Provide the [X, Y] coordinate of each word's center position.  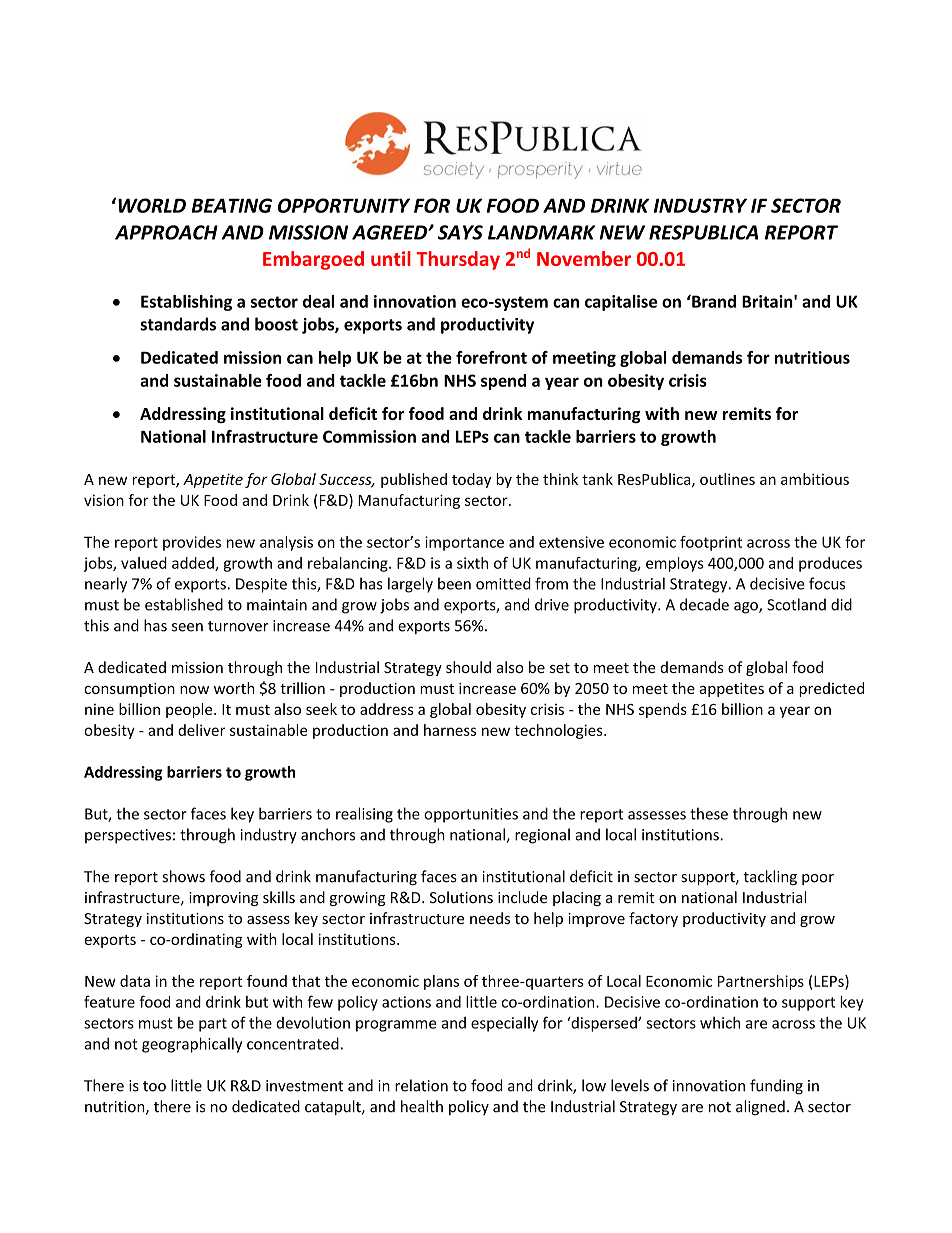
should [468, 667]
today [471, 480]
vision [104, 500]
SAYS [460, 232]
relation [421, 1085]
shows [183, 876]
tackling [770, 877]
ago [747, 608]
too [154, 1086]
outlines [727, 479]
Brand [713, 301]
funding [776, 1087]
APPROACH [166, 232]
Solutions [461, 897]
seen [187, 627]
